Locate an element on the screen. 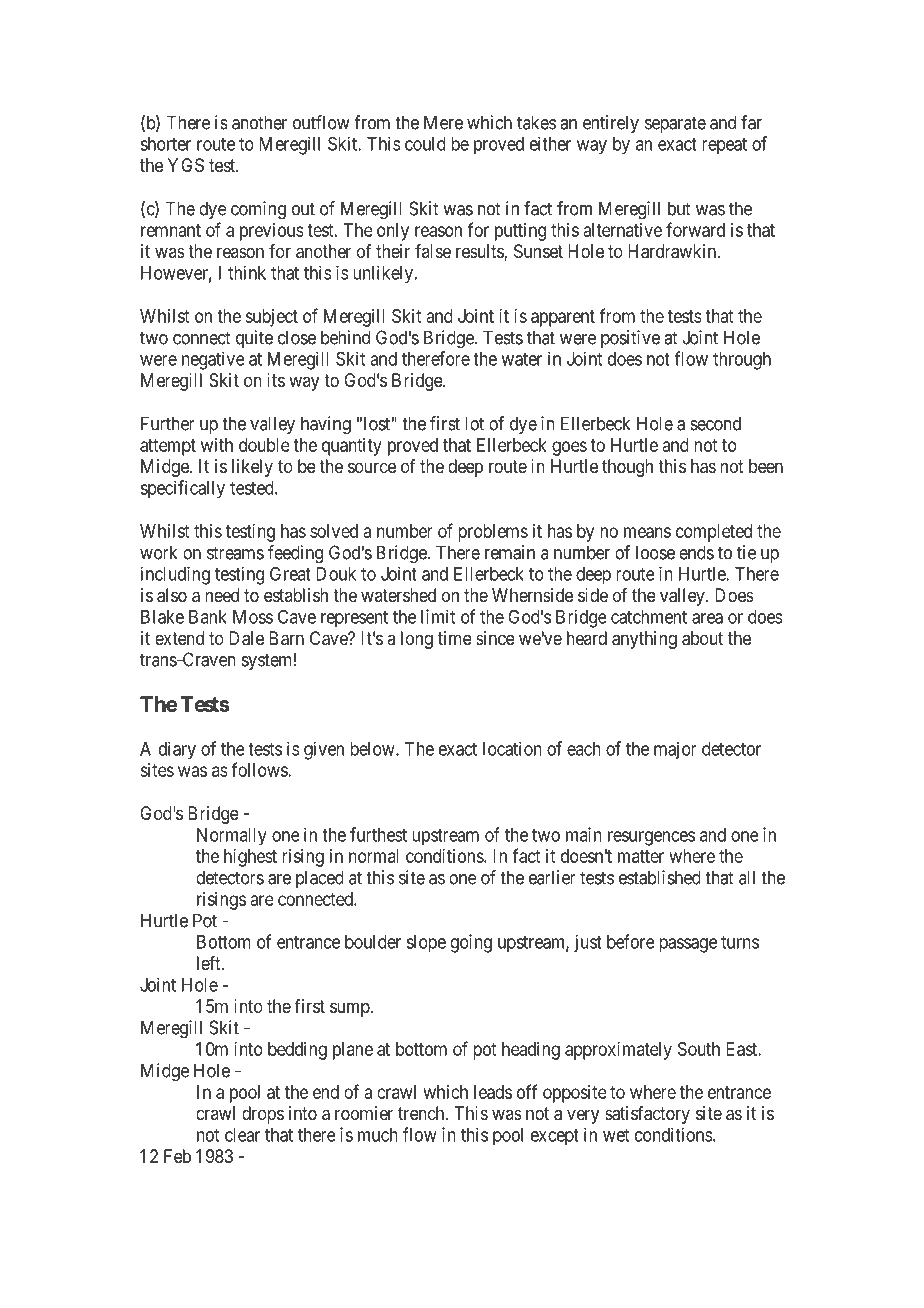  clear is located at coordinates (242, 1135).
